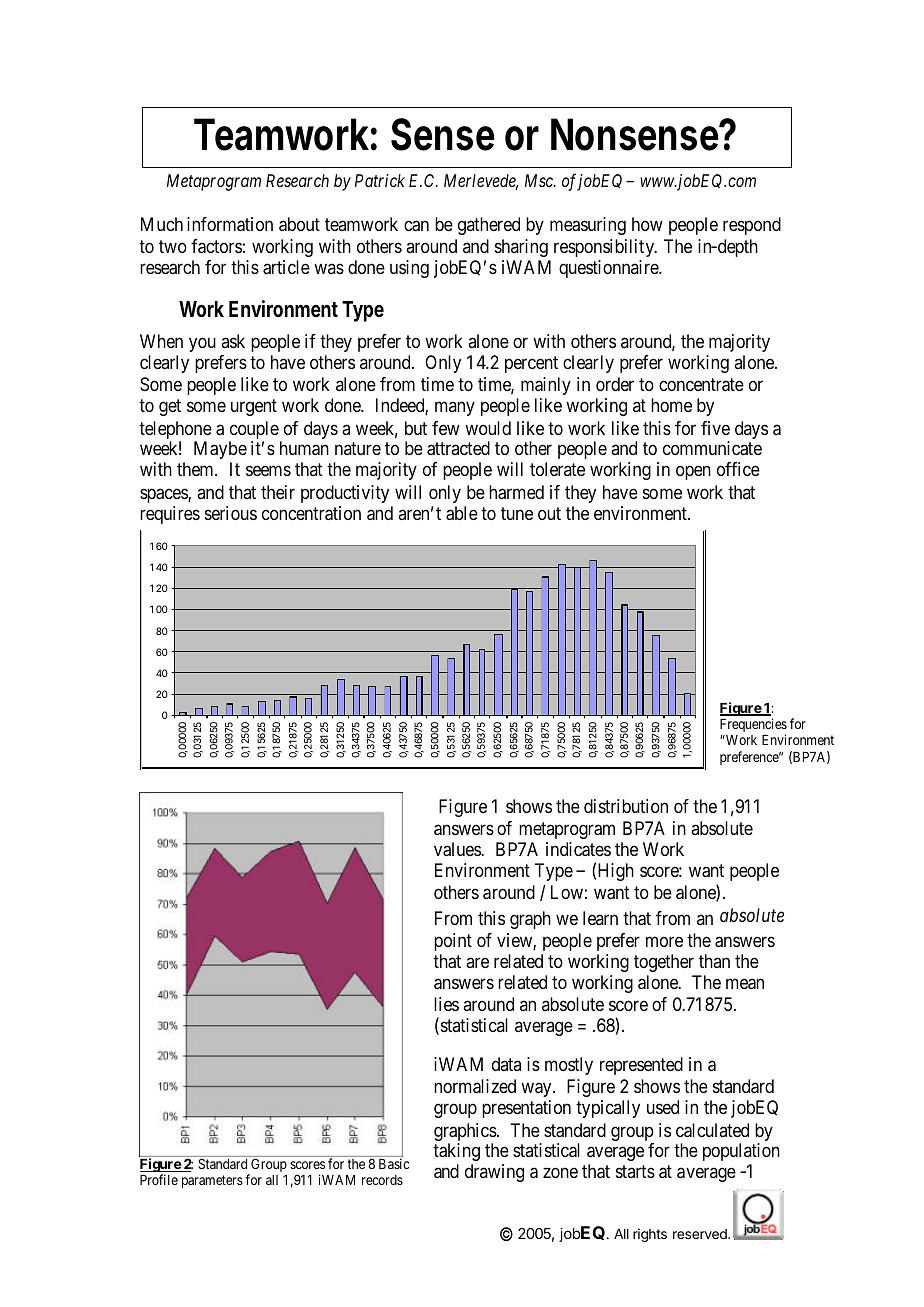 The image size is (924, 1307). What do you see at coordinates (382, 1180) in the screenshot?
I see `records` at bounding box center [382, 1180].
